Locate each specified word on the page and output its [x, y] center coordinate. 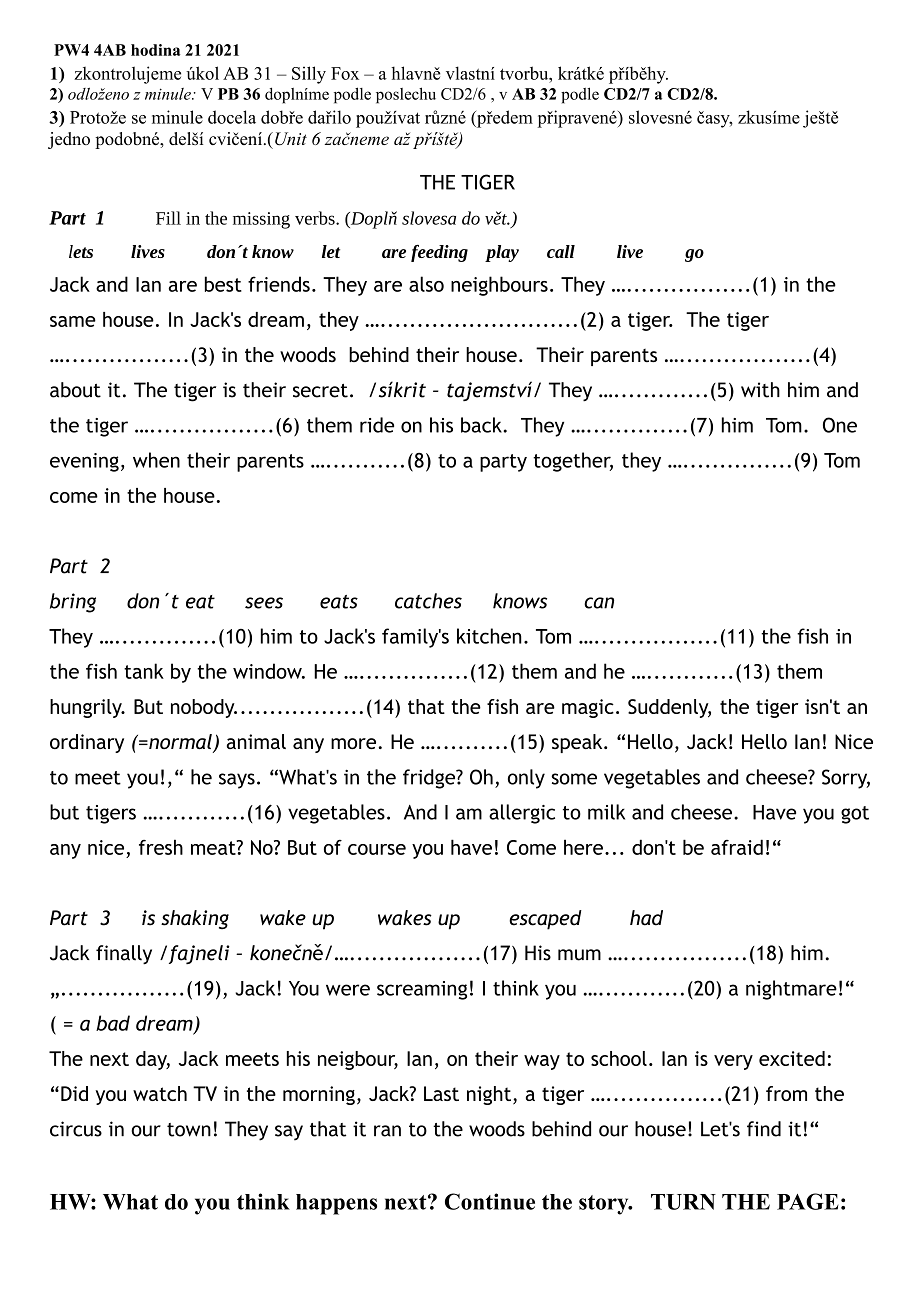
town [189, 1130]
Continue [490, 1201]
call [561, 251]
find [764, 1129]
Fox [345, 73]
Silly [309, 75]
